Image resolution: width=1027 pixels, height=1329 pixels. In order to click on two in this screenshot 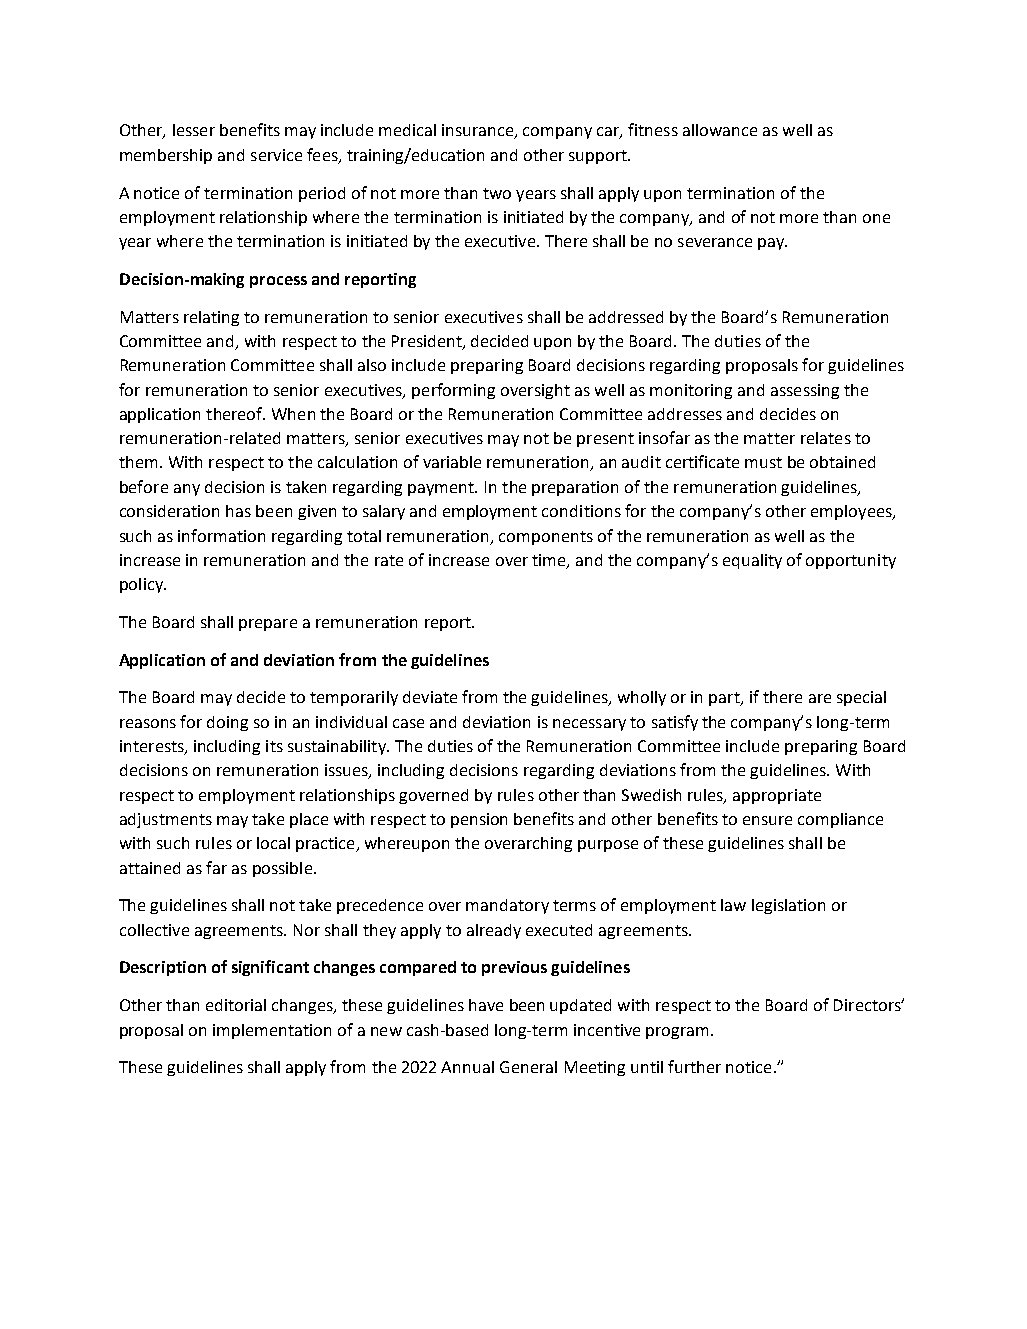, I will do `click(497, 193)`.
